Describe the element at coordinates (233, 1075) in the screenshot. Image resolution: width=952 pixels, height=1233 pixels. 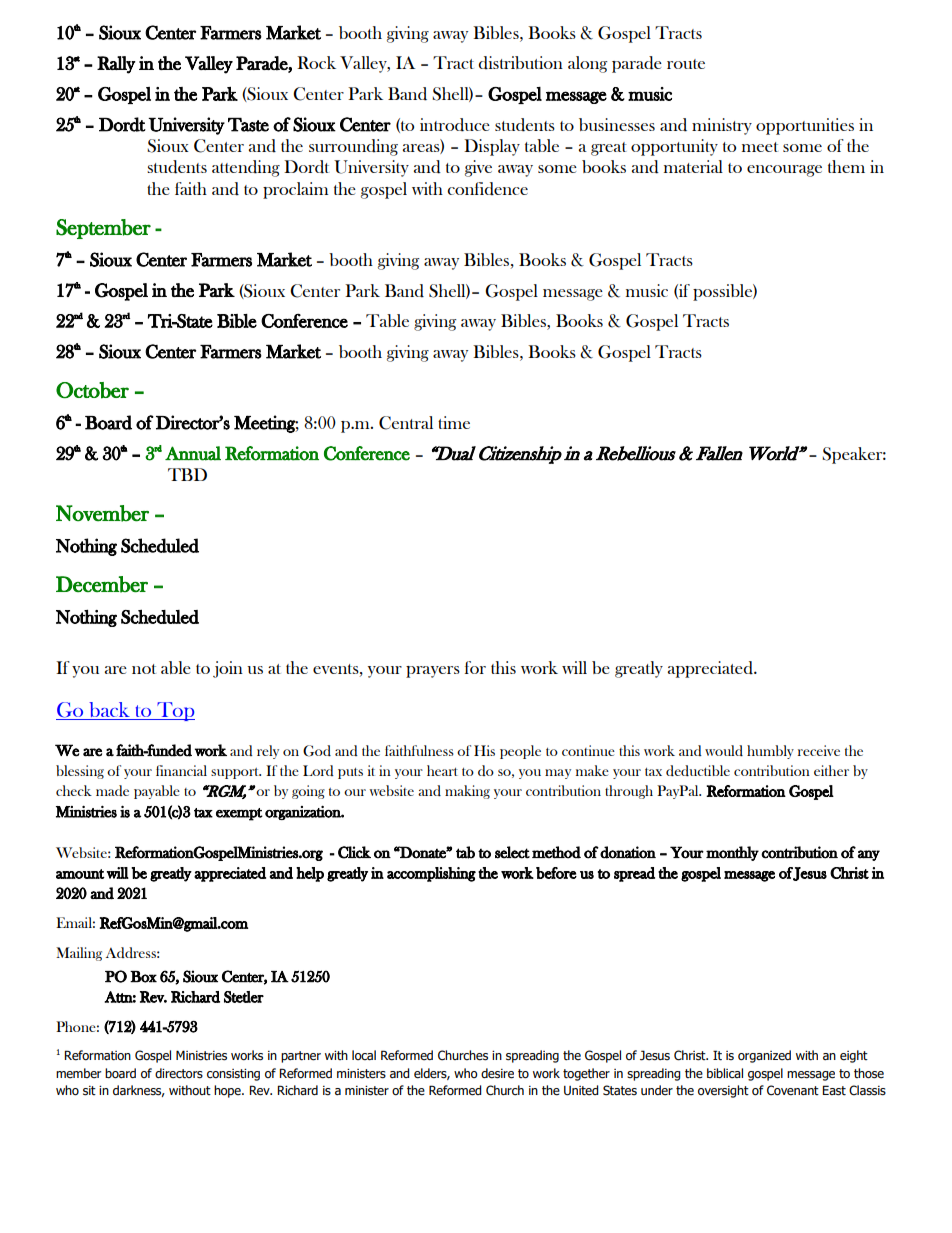
I see `consisting` at that location.
